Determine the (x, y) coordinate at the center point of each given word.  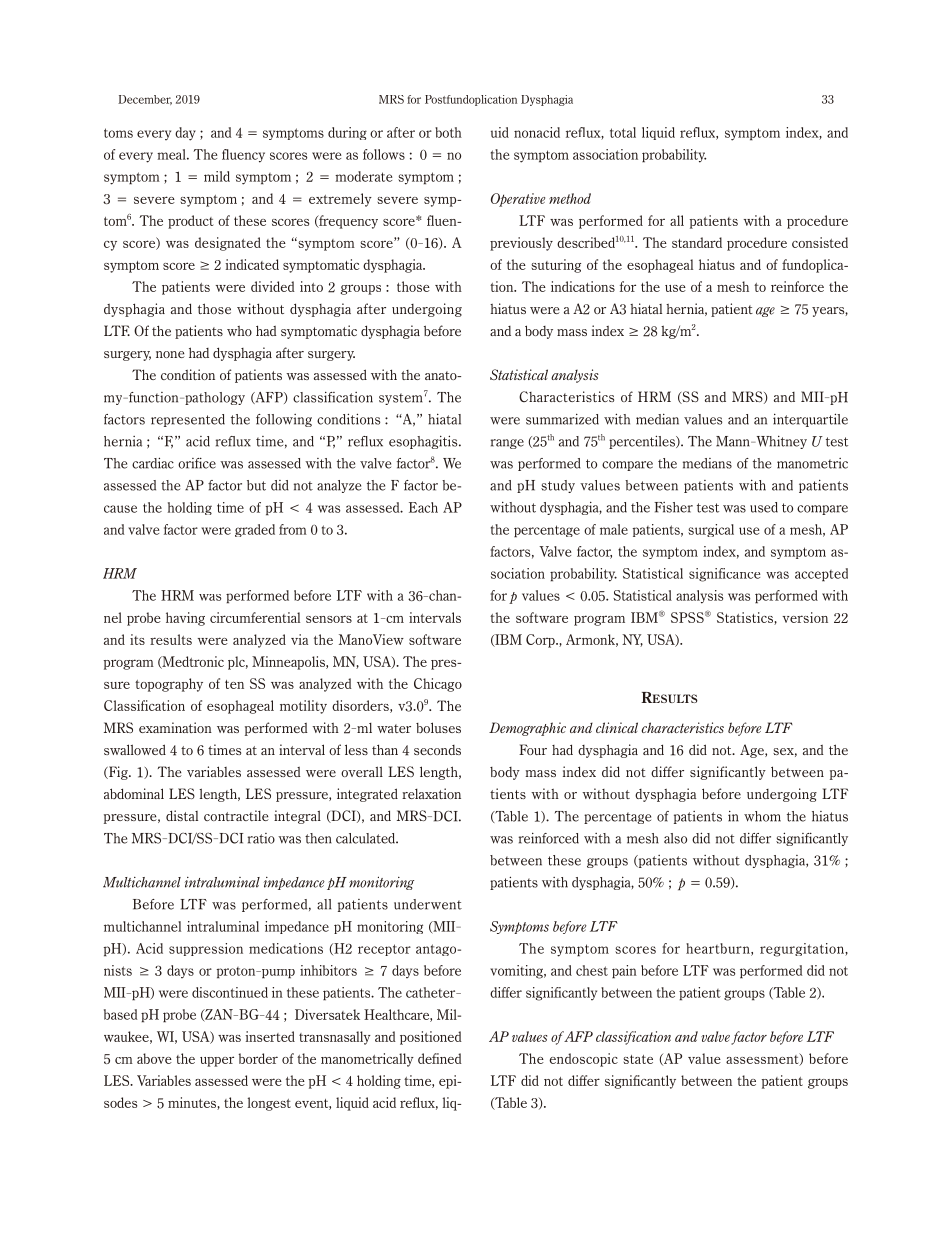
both (448, 132)
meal (172, 154)
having (185, 619)
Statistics (746, 618)
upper (217, 1061)
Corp (541, 641)
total (623, 132)
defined (440, 1058)
